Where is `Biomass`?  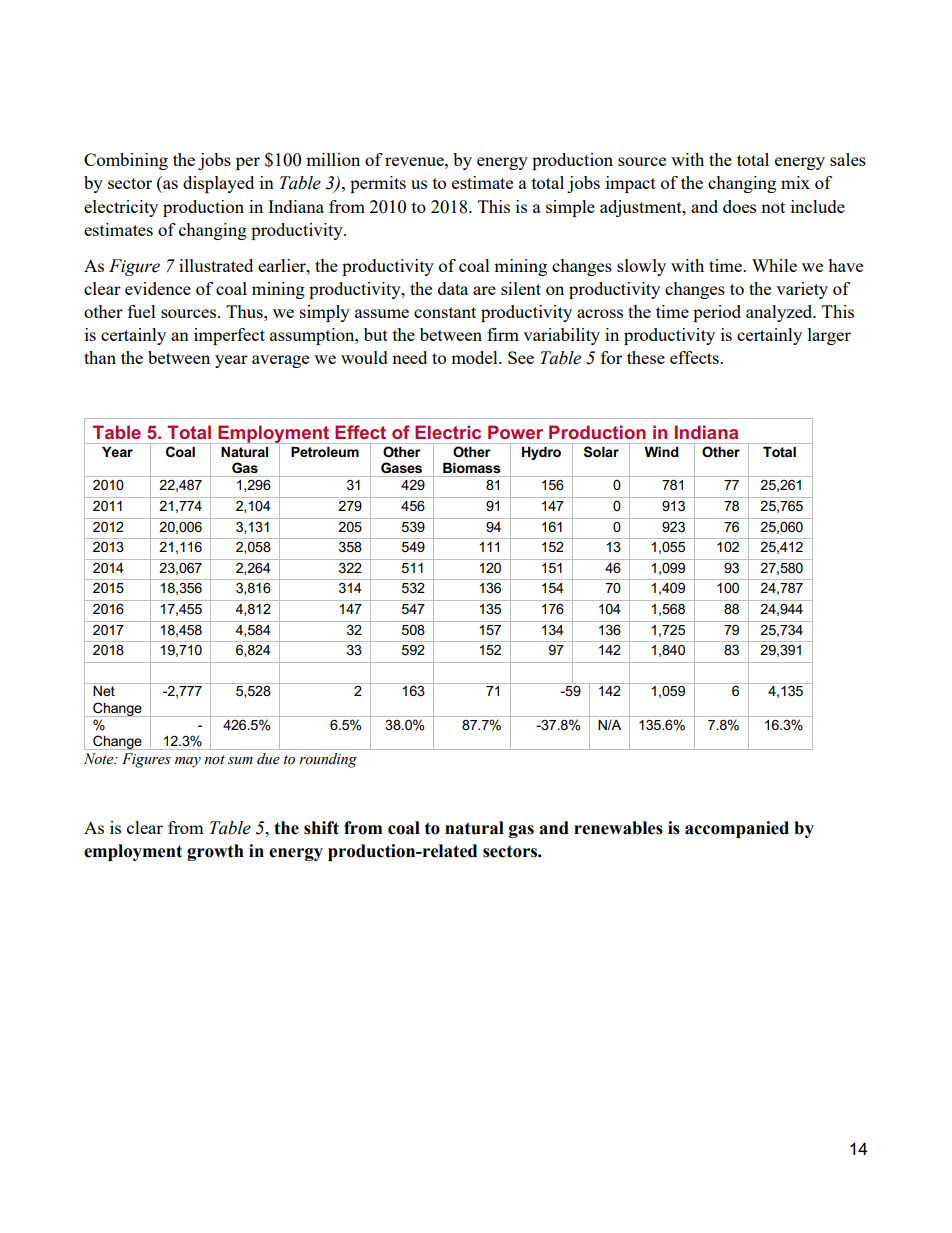 Biomass is located at coordinates (472, 468).
